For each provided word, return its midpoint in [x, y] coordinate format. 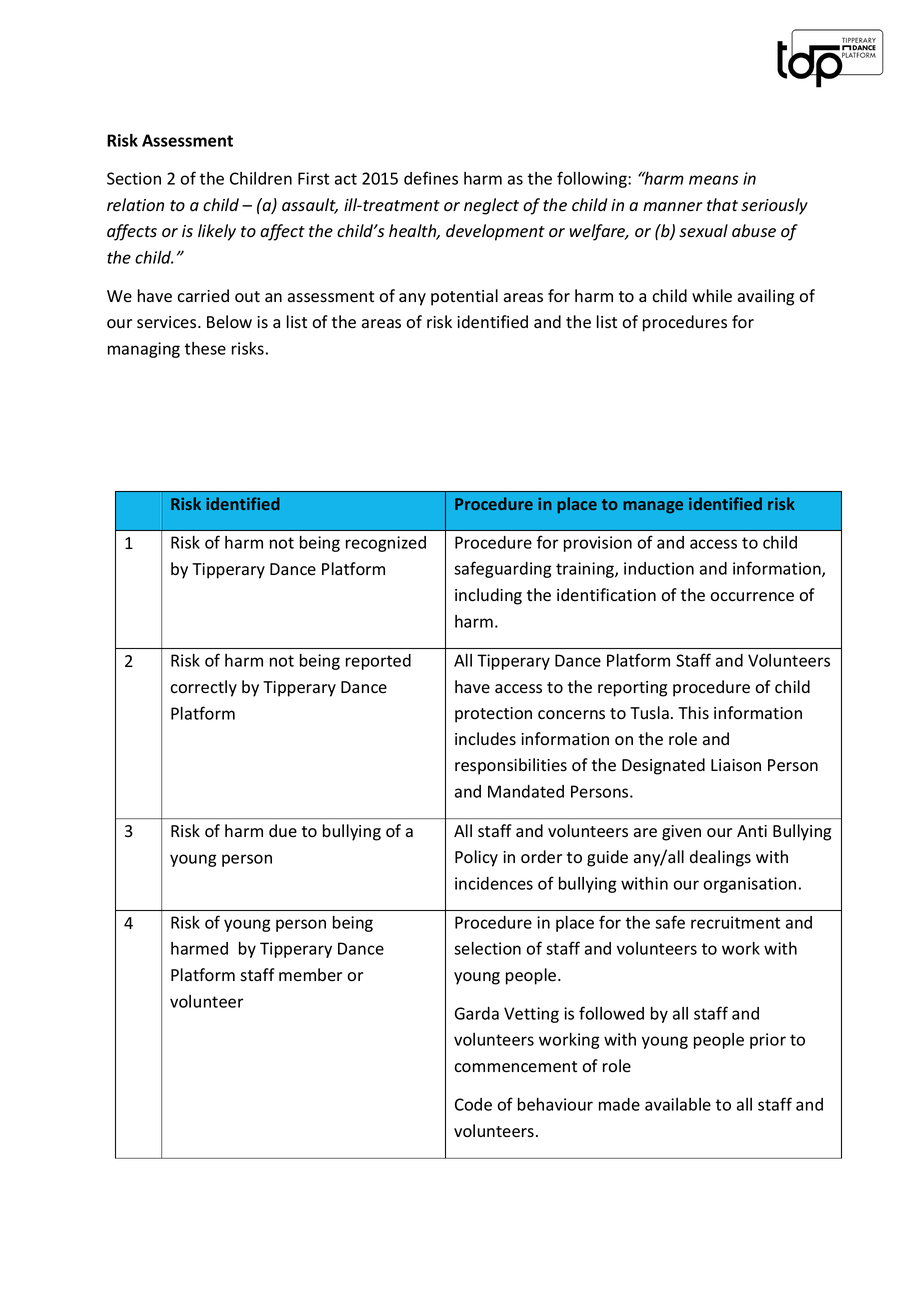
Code [473, 1104]
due [283, 830]
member [310, 975]
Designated [663, 766]
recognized [386, 544]
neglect [491, 206]
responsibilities [511, 766]
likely [217, 232]
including [488, 596]
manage [653, 507]
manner [673, 207]
